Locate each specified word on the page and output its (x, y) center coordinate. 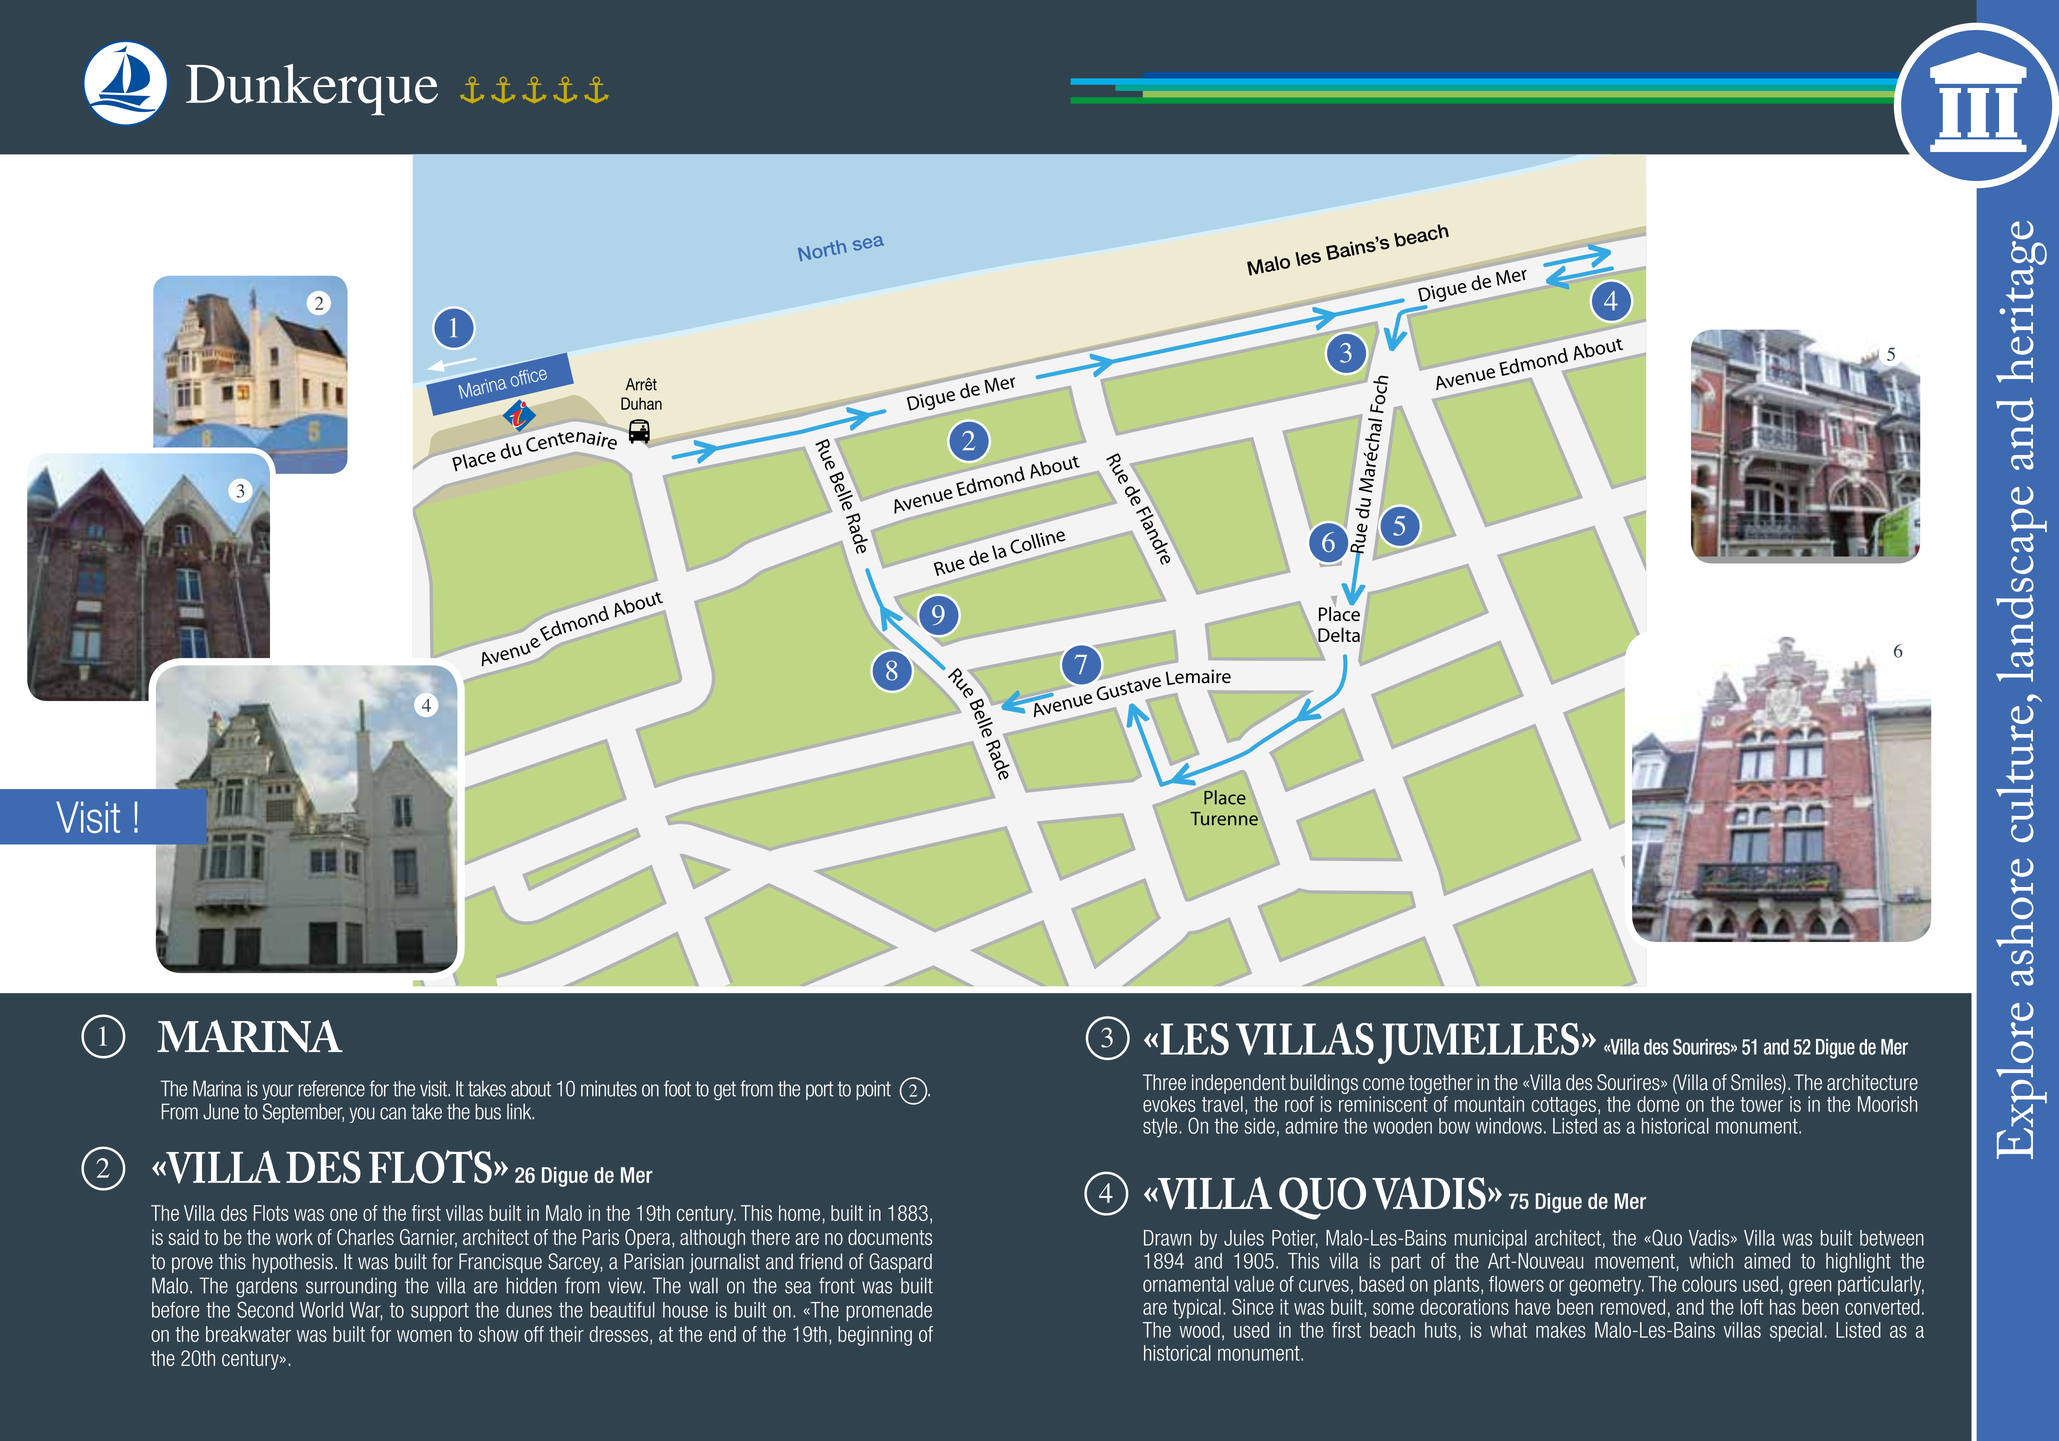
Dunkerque (312, 90)
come (1383, 1084)
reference (331, 1088)
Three (1164, 1082)
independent (1239, 1084)
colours (1709, 1284)
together (1441, 1084)
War (366, 1311)
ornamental (1185, 1284)
